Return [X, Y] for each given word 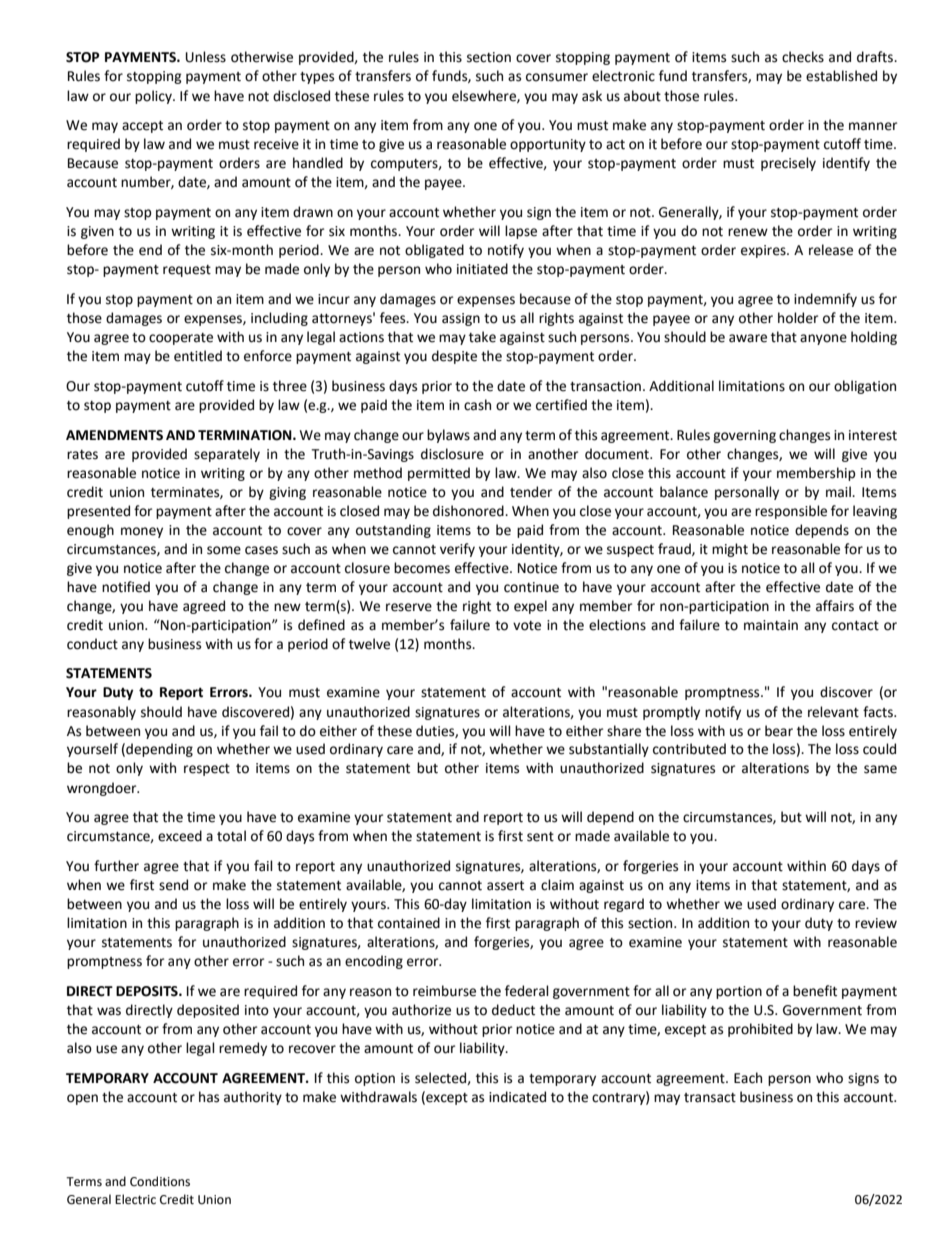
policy [154, 97]
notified [126, 587]
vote [527, 626]
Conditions [160, 1181]
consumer [557, 77]
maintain [771, 625]
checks [803, 57]
